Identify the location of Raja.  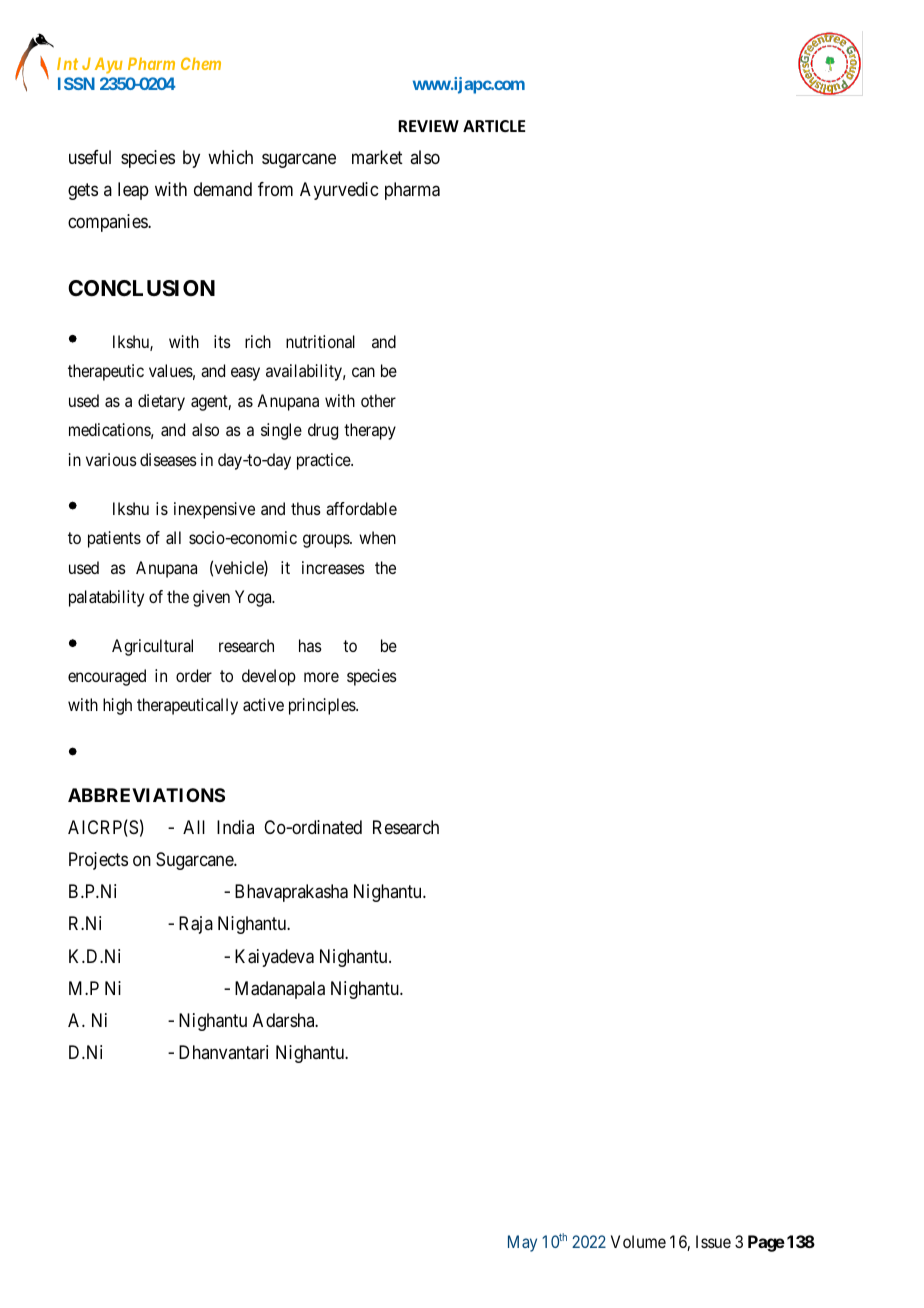
(196, 925).
